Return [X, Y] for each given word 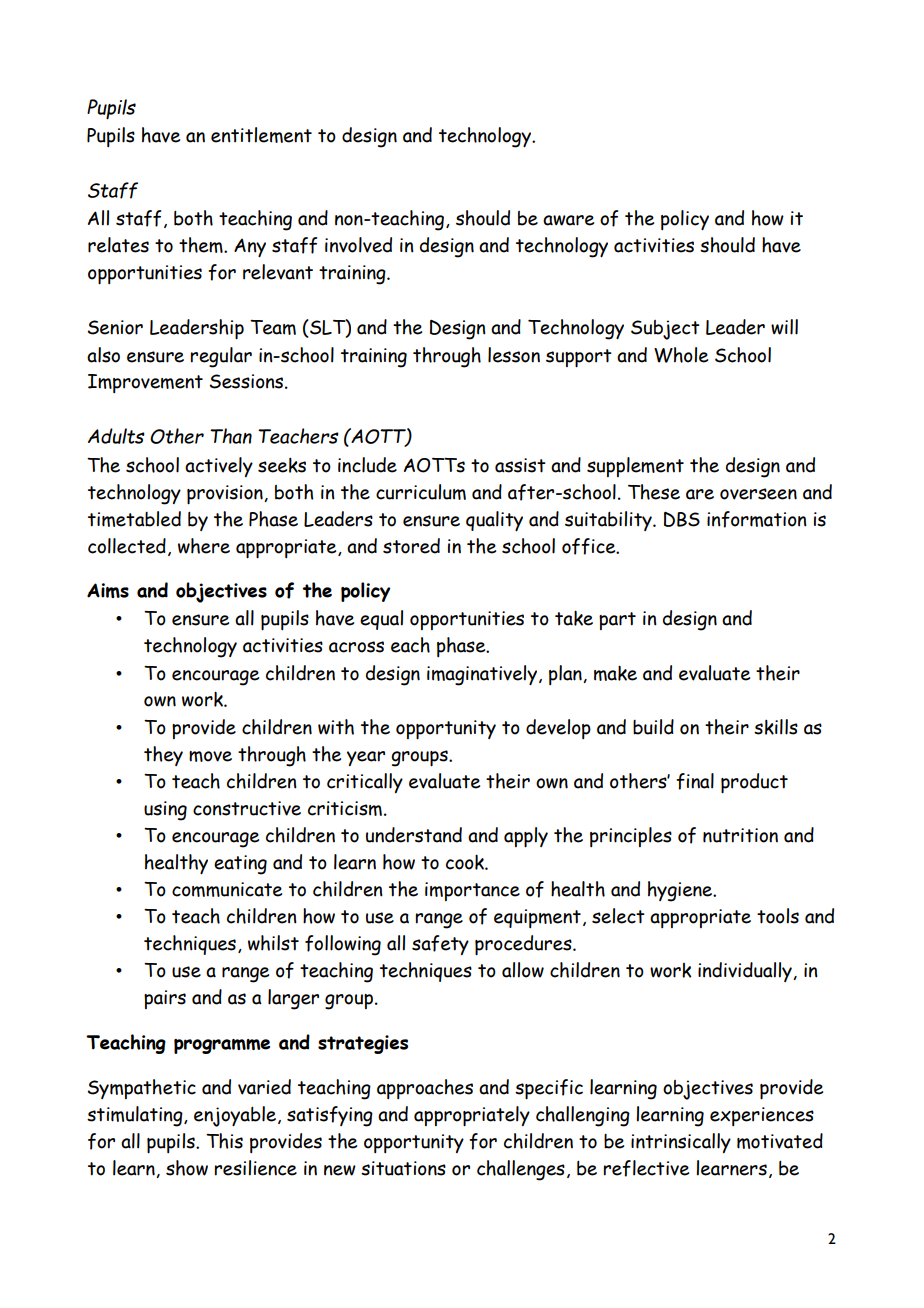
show [187, 1168]
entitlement [261, 135]
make [615, 673]
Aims [108, 590]
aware [568, 220]
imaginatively [482, 675]
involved [358, 245]
